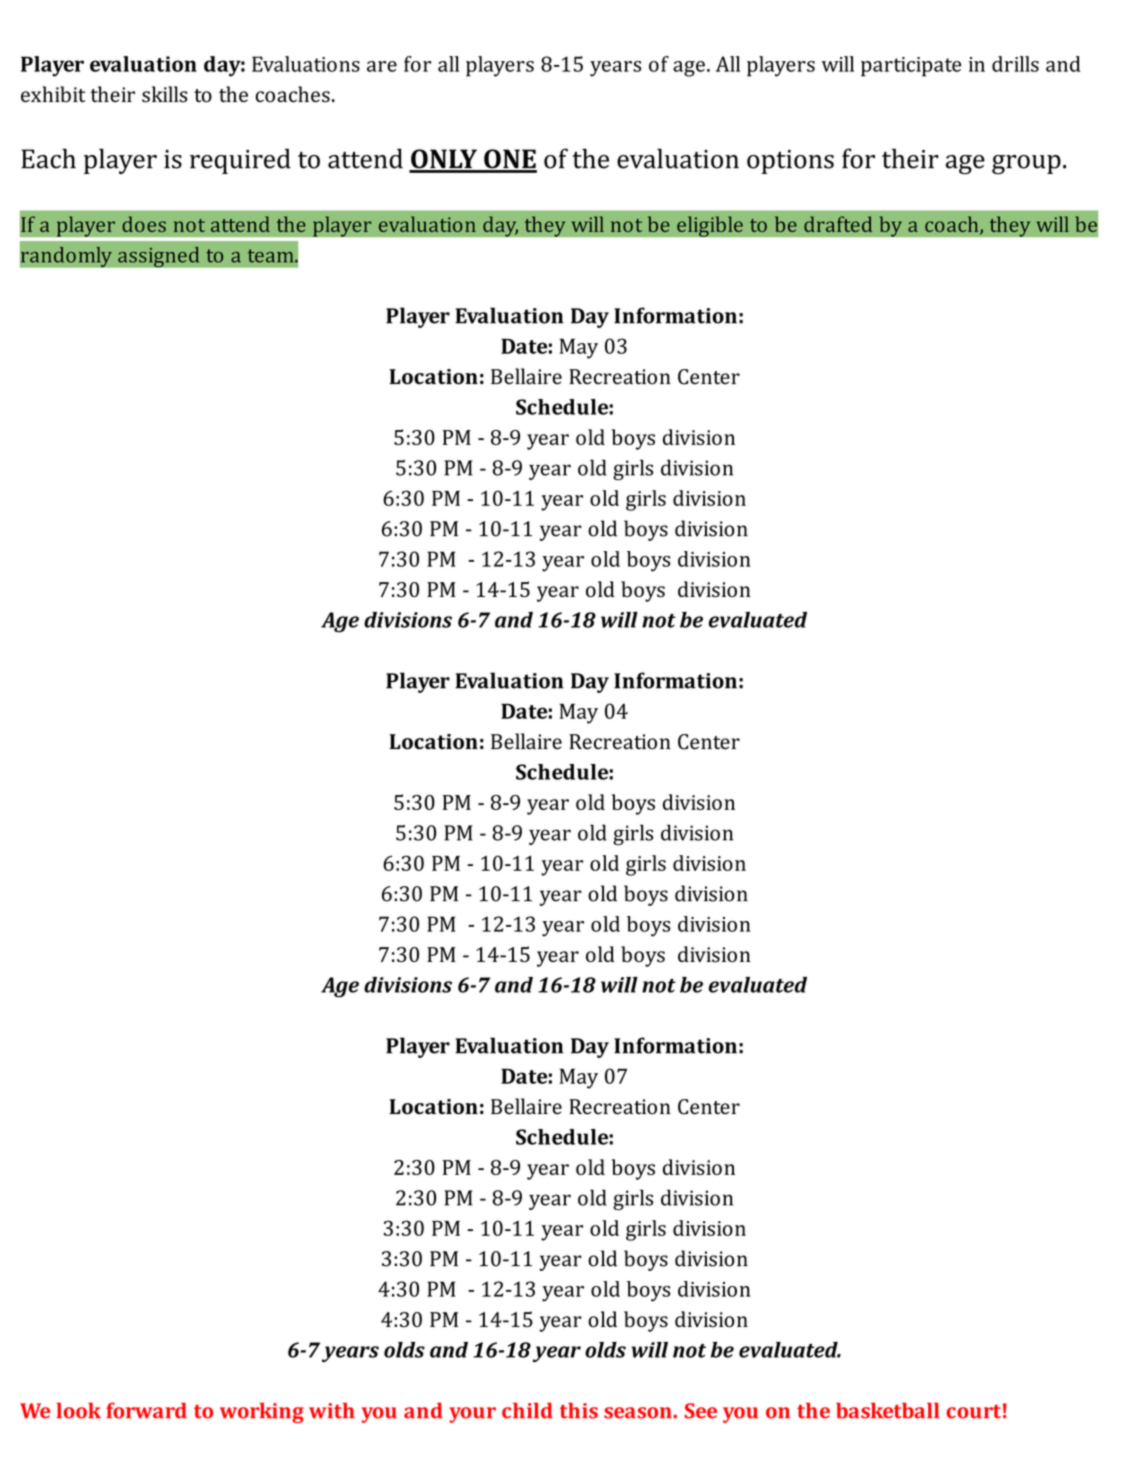 The image size is (1129, 1460). I want to click on group, so click(1026, 165).
